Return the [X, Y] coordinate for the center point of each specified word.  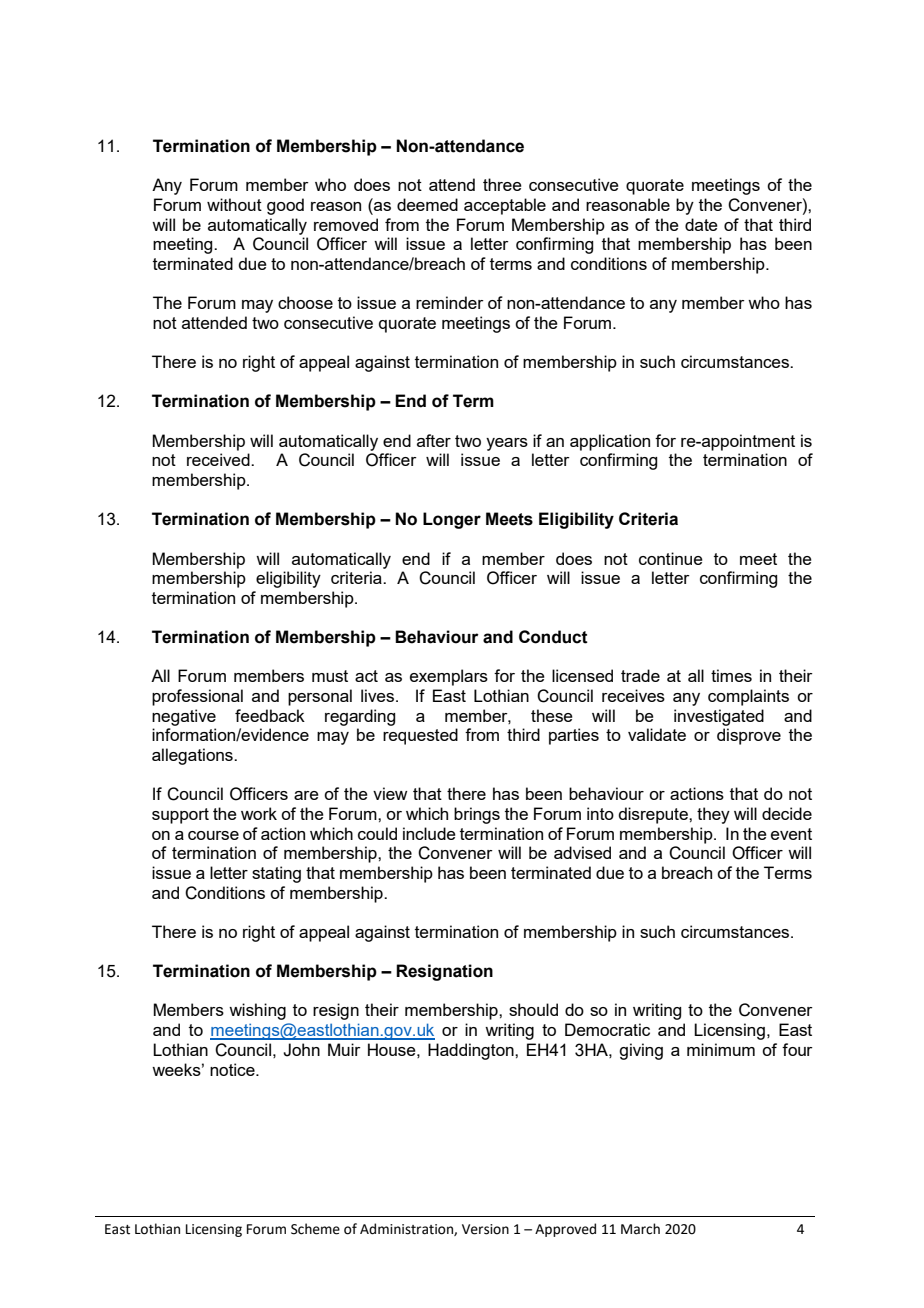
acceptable [505, 206]
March [640, 1229]
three [502, 184]
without [234, 204]
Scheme [315, 1229]
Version [485, 1229]
